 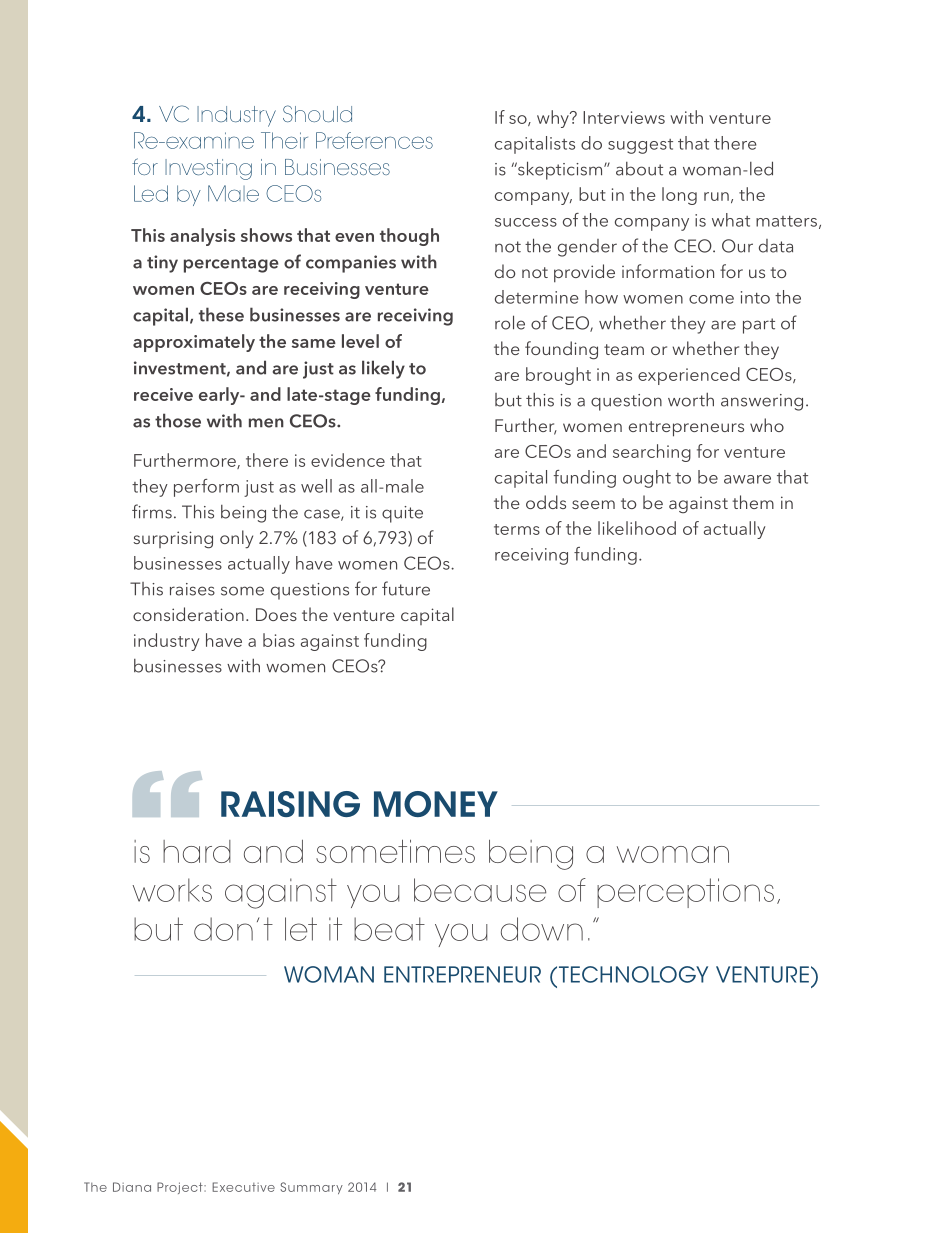 What do you see at coordinates (640, 146) in the image?
I see `suggest` at bounding box center [640, 146].
